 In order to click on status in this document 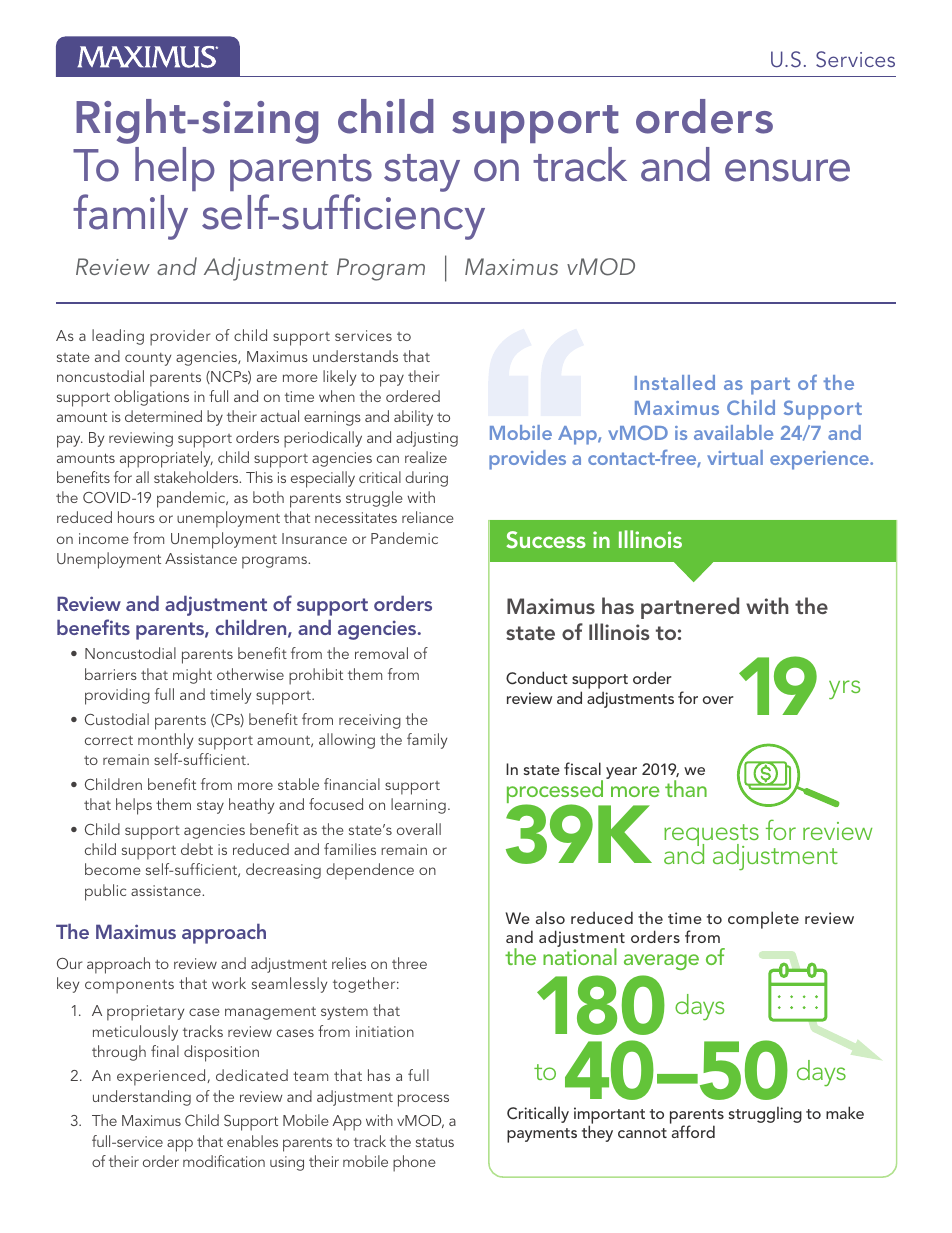, I will do `click(435, 1142)`.
